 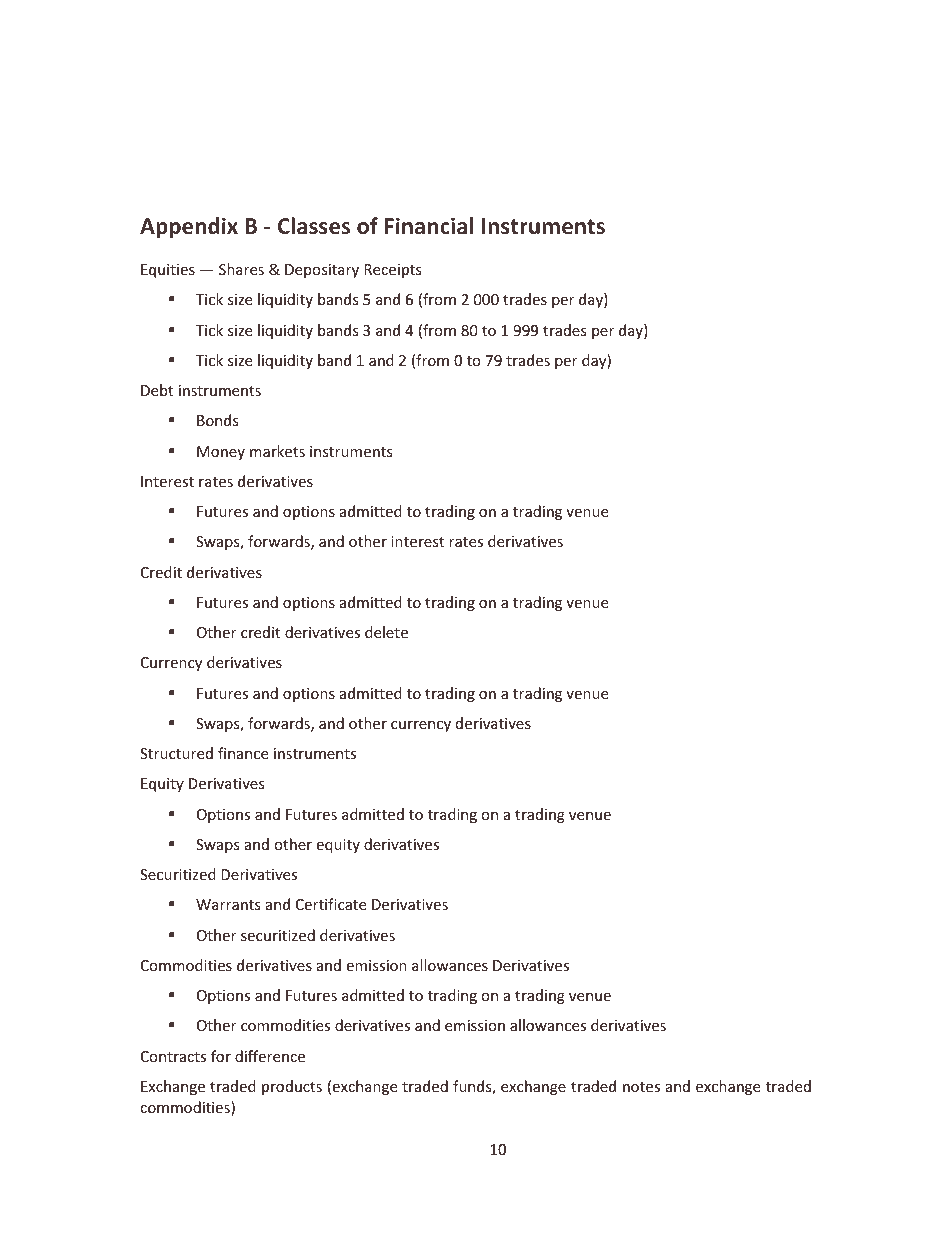 What do you see at coordinates (221, 453) in the screenshot?
I see `Money` at bounding box center [221, 453].
